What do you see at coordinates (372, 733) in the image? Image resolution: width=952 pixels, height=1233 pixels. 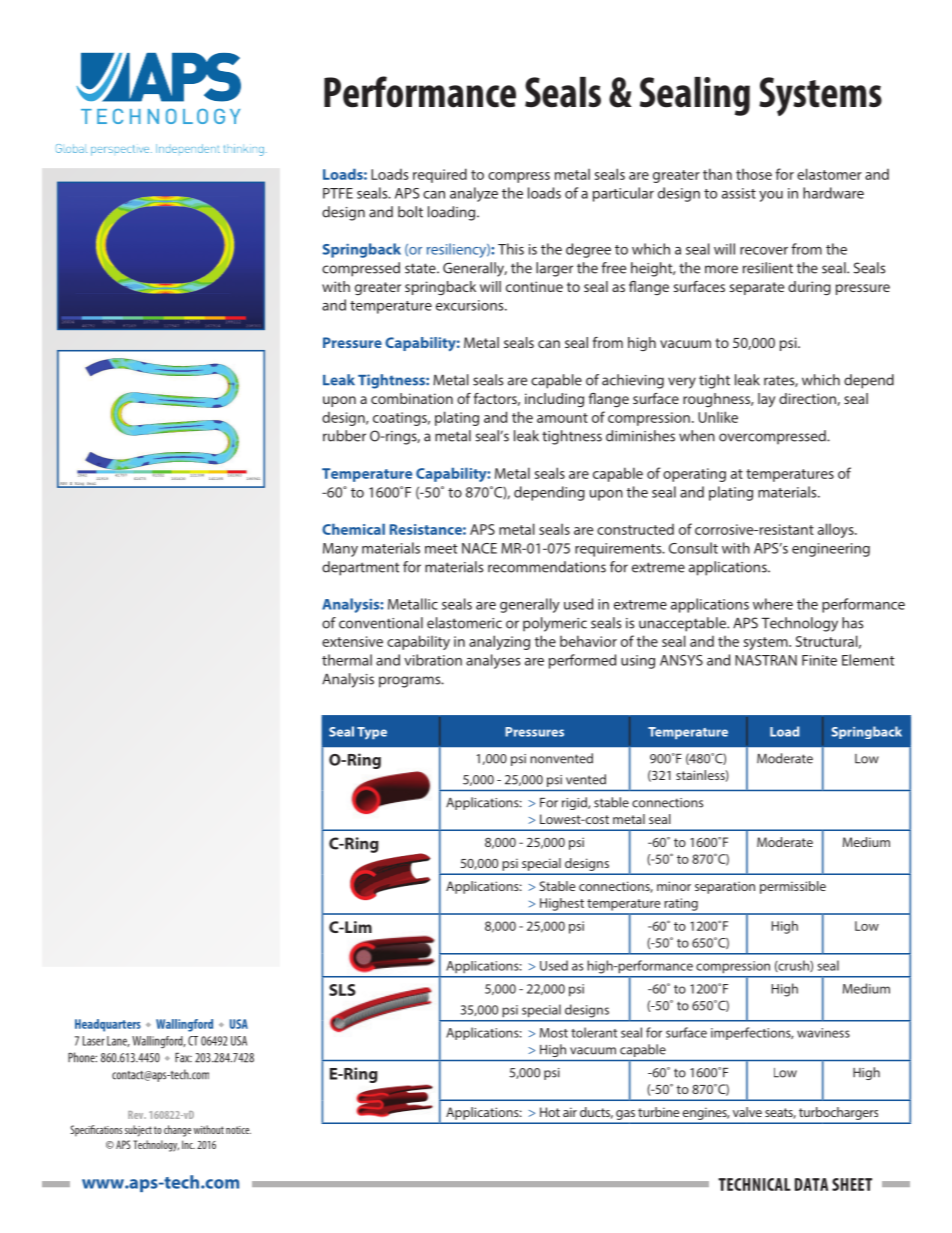 I see `Type` at bounding box center [372, 733].
